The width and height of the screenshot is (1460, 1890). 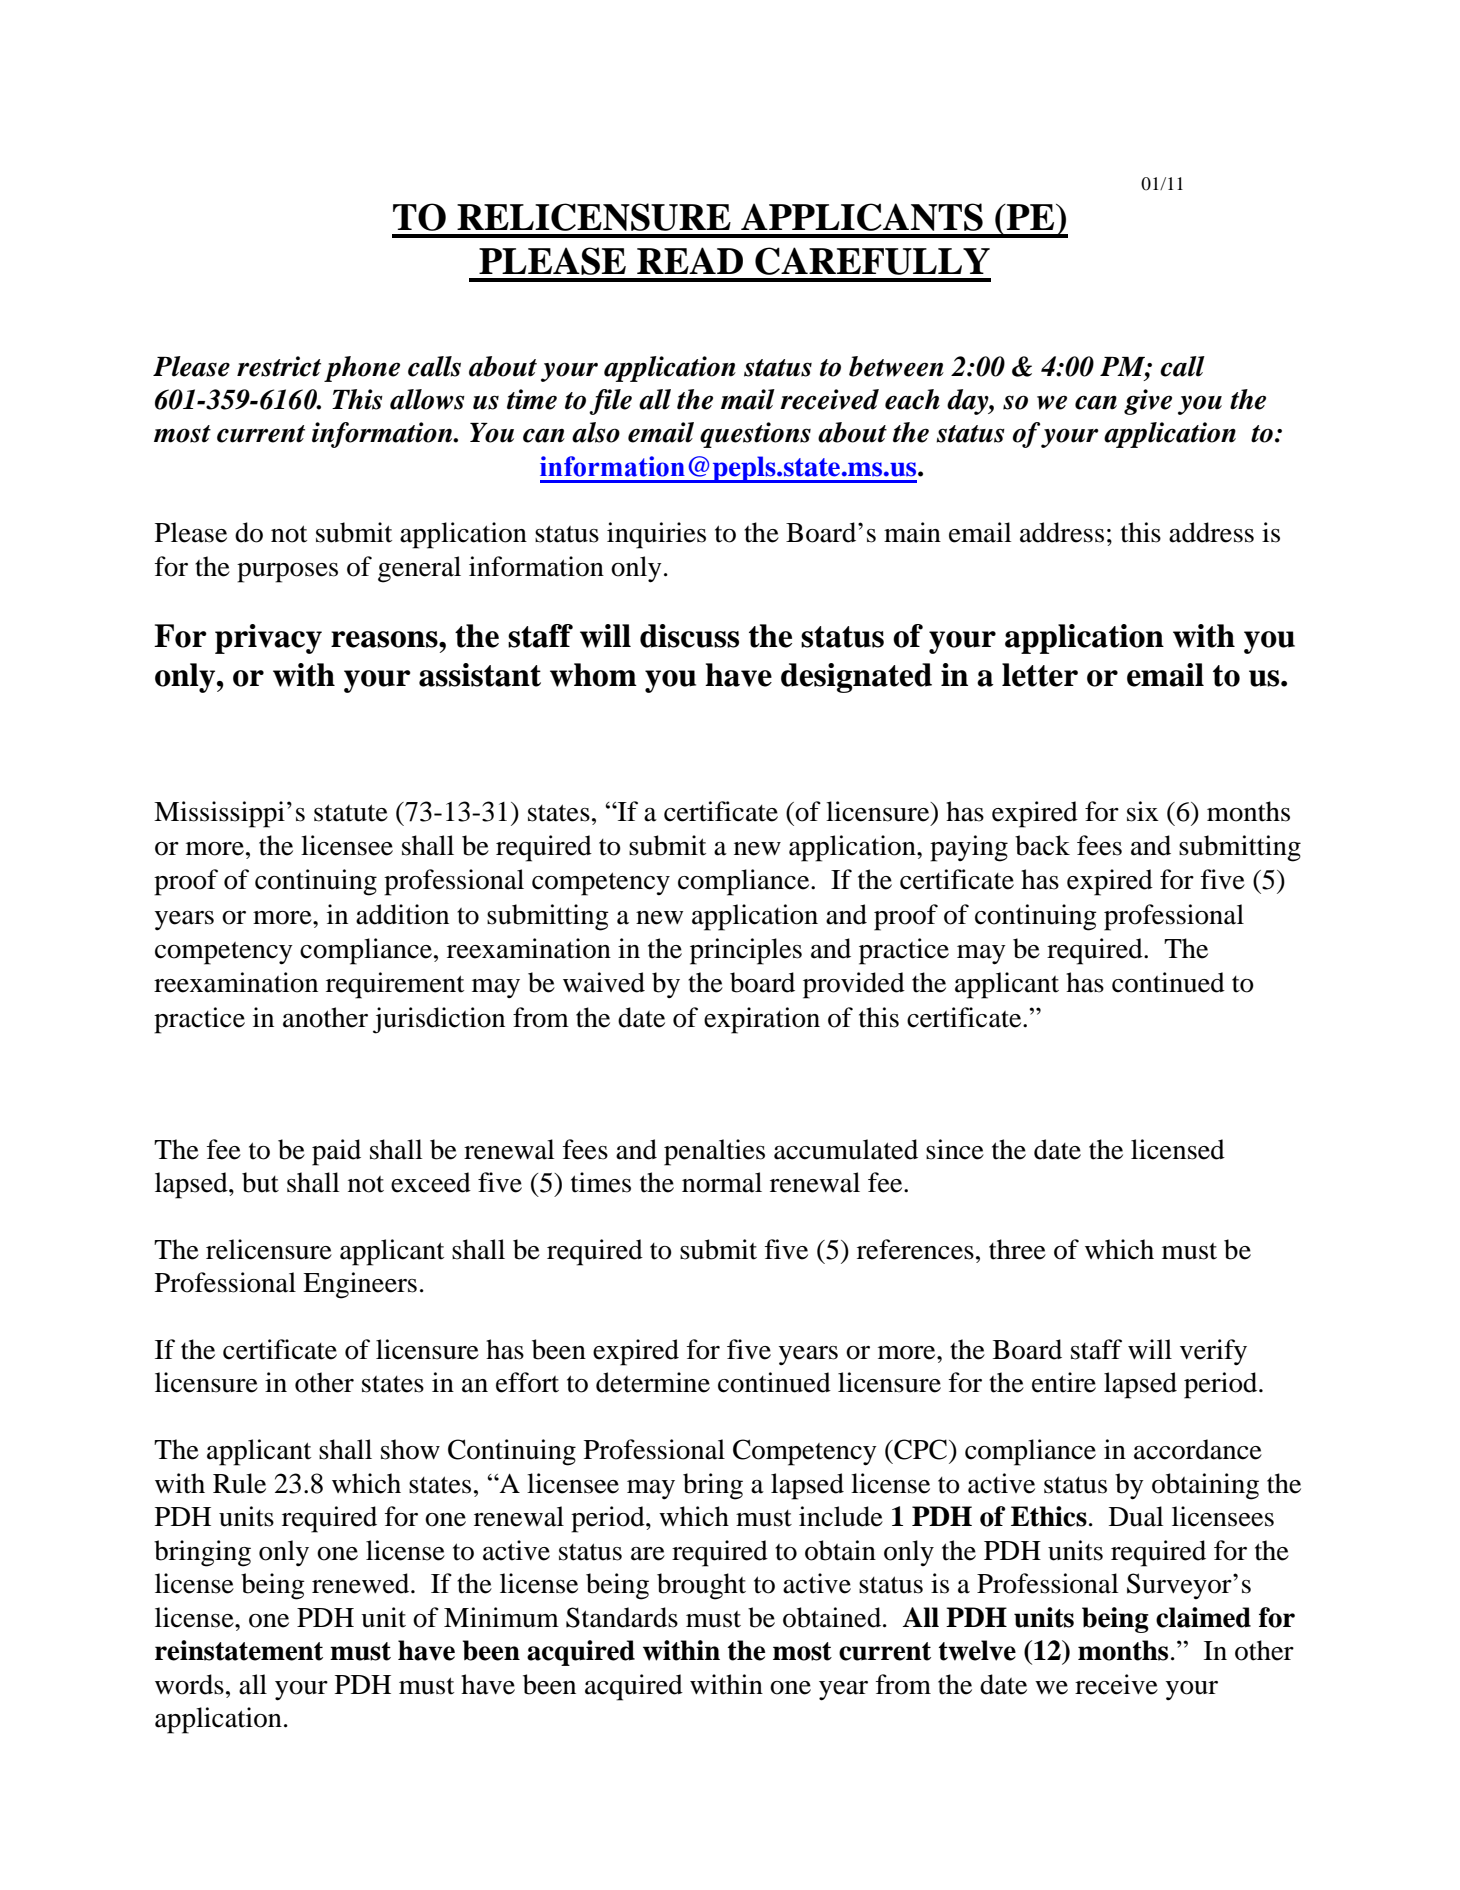 What do you see at coordinates (746, 951) in the screenshot?
I see `principles` at bounding box center [746, 951].
